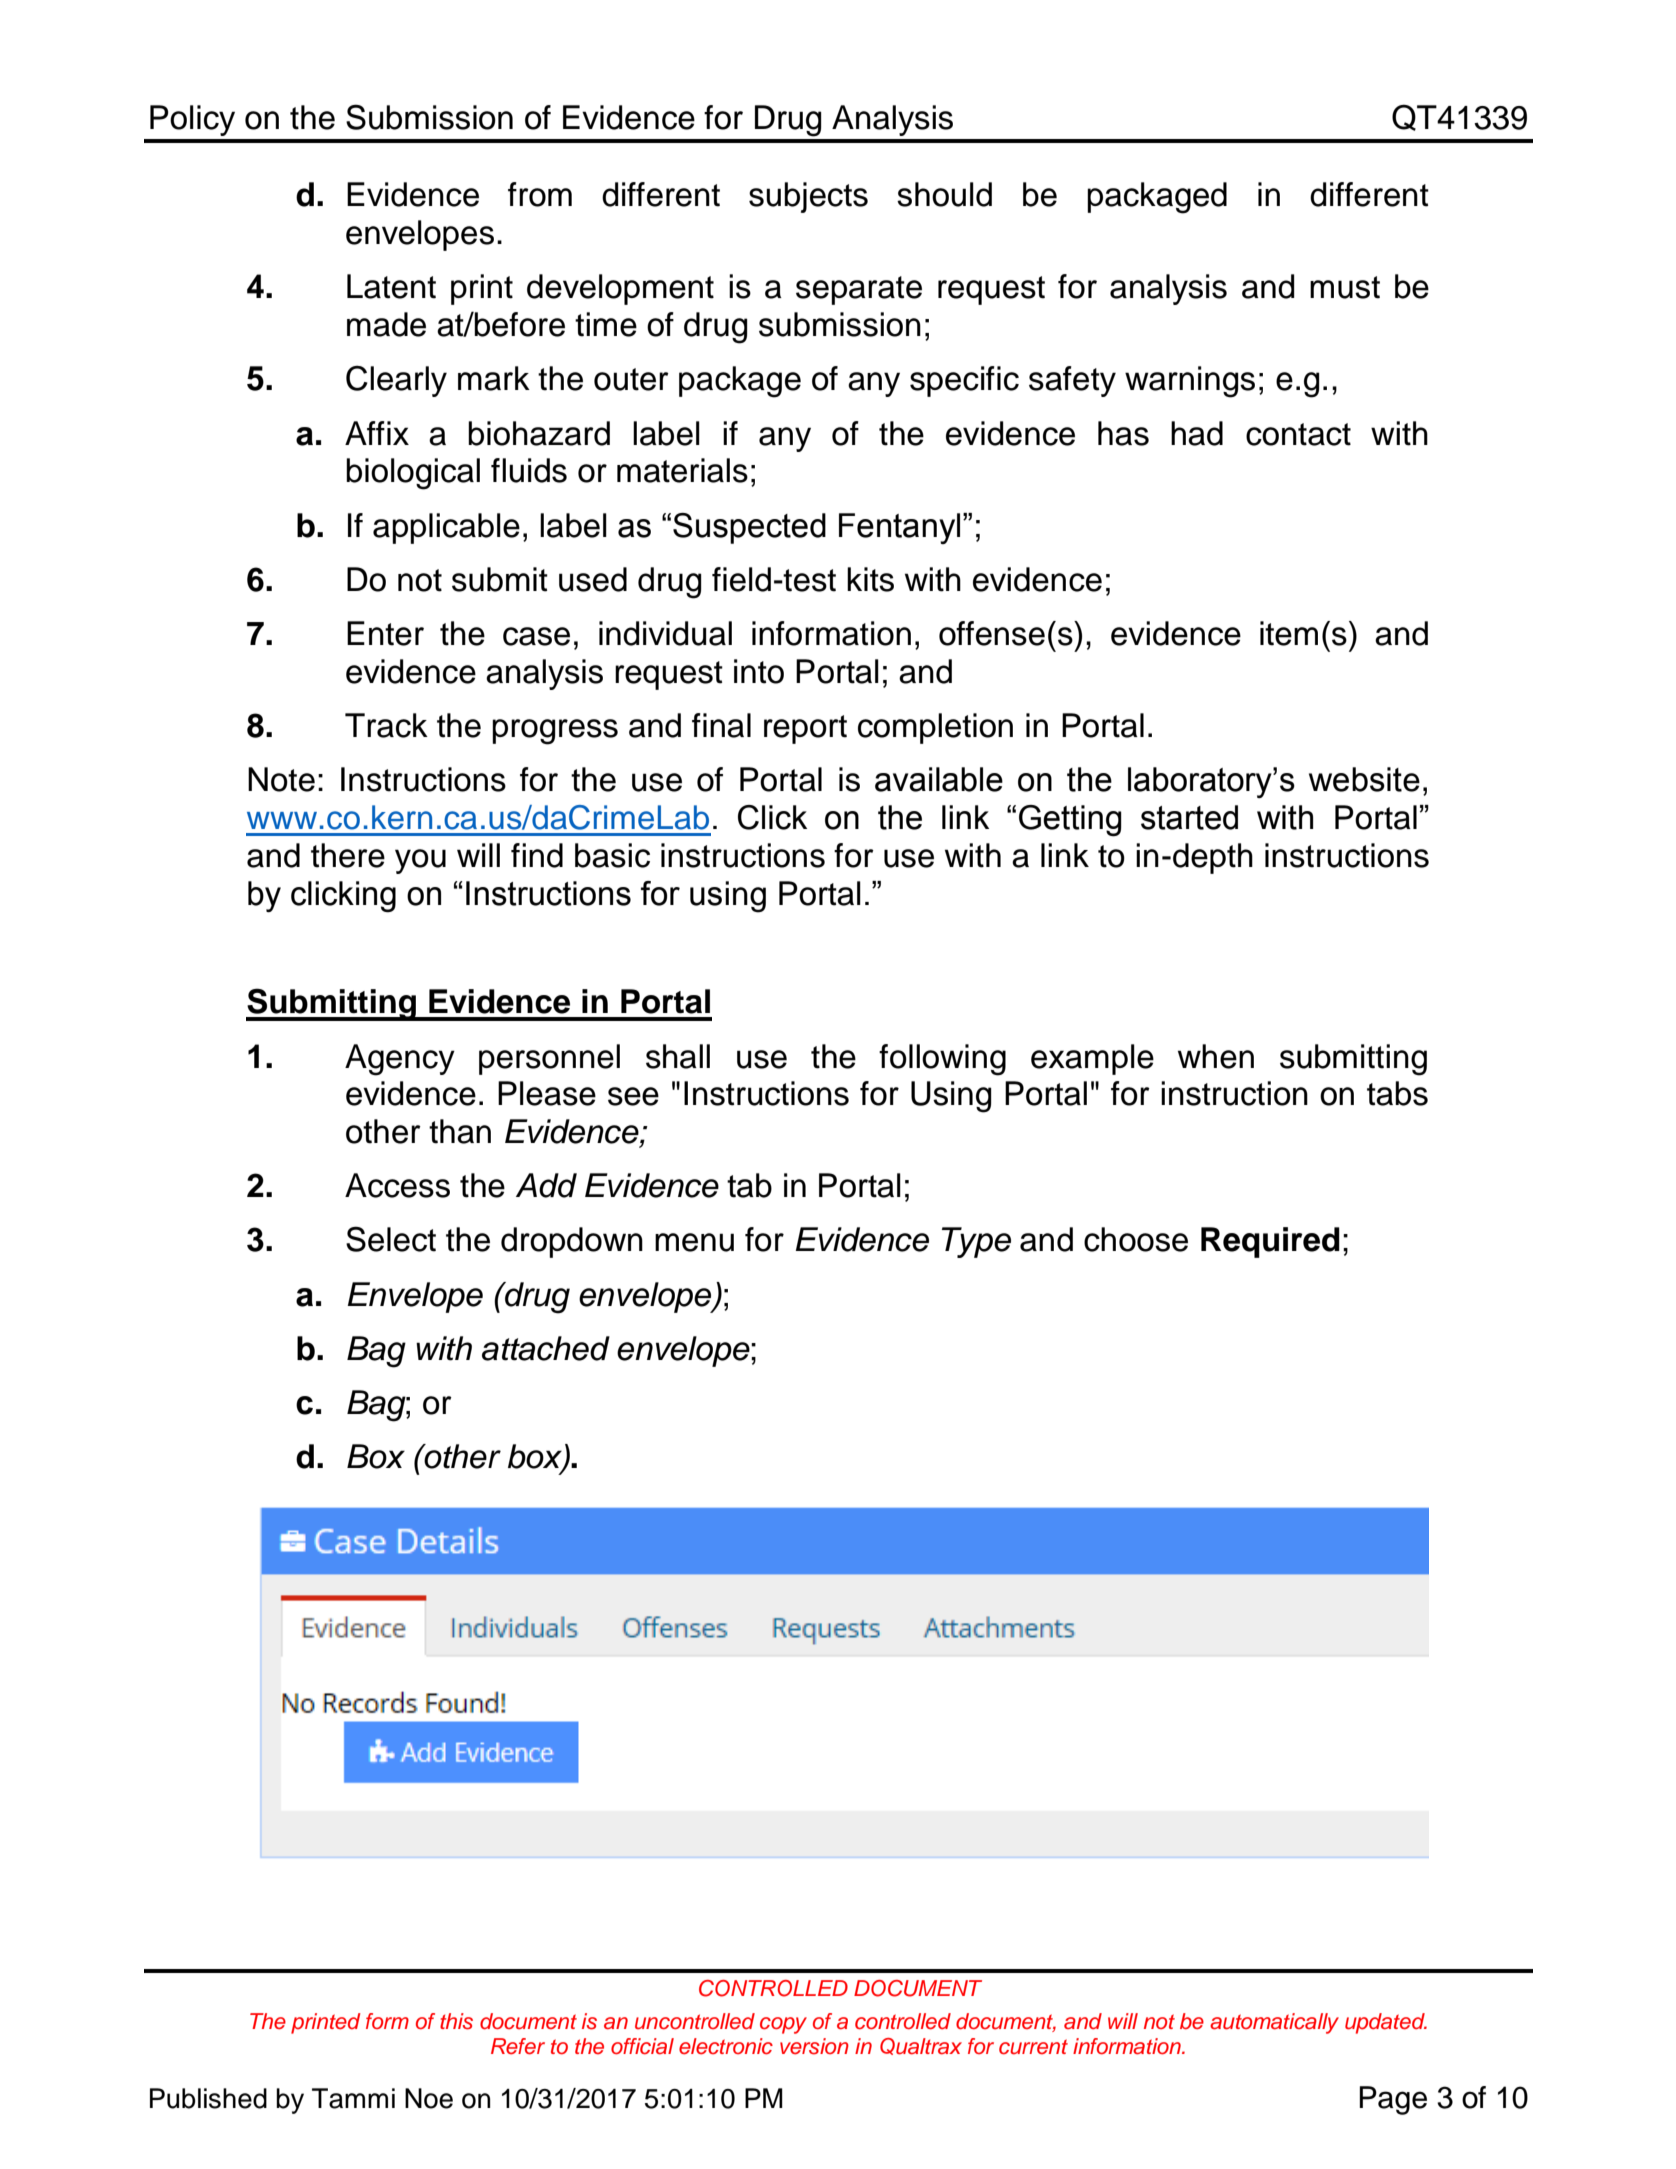 This screenshot has width=1676, height=2169. What do you see at coordinates (1270, 1242) in the screenshot?
I see `Required` at bounding box center [1270, 1242].
